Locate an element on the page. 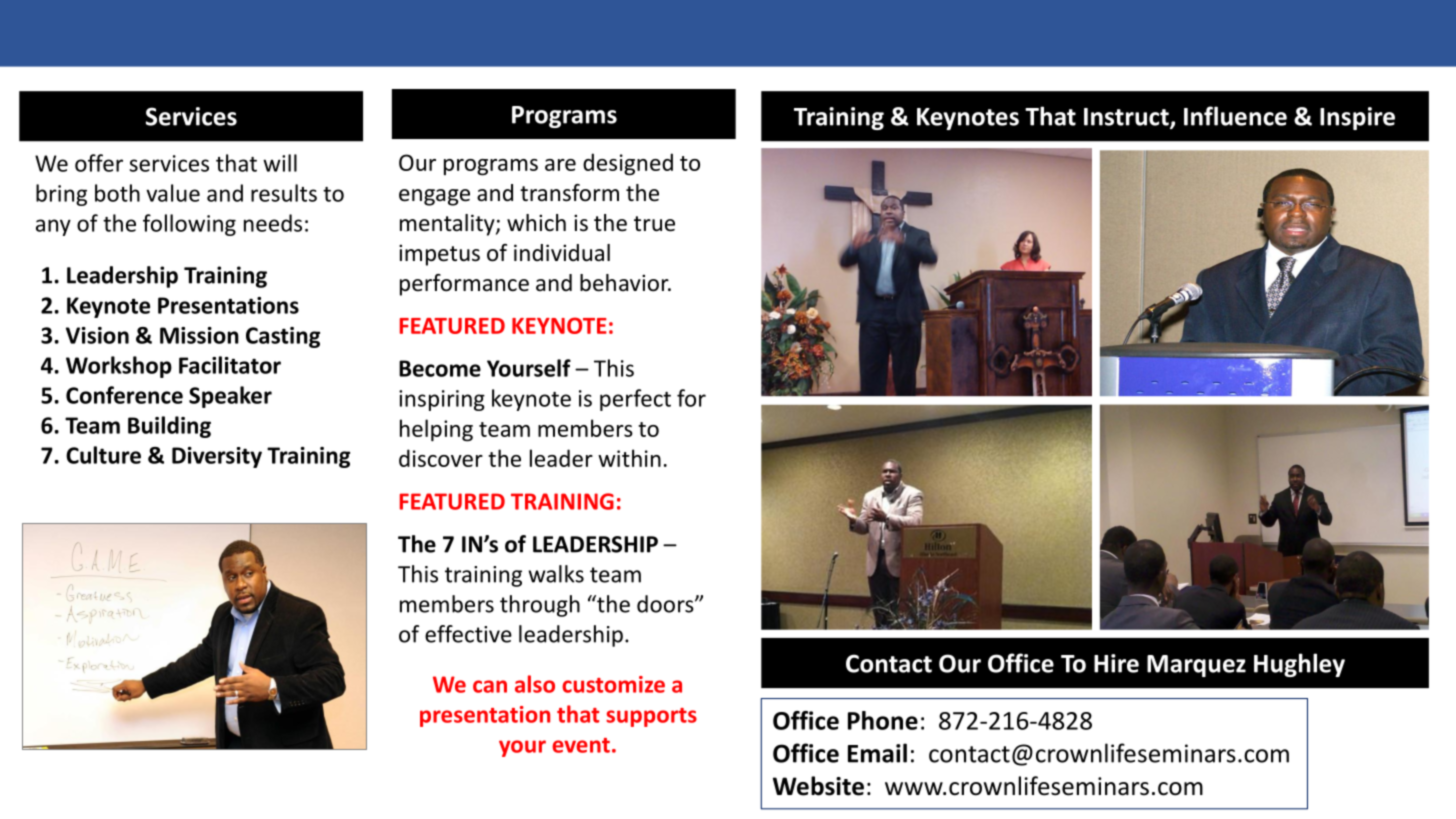 The image size is (1456, 819). Website is located at coordinates (818, 786).
